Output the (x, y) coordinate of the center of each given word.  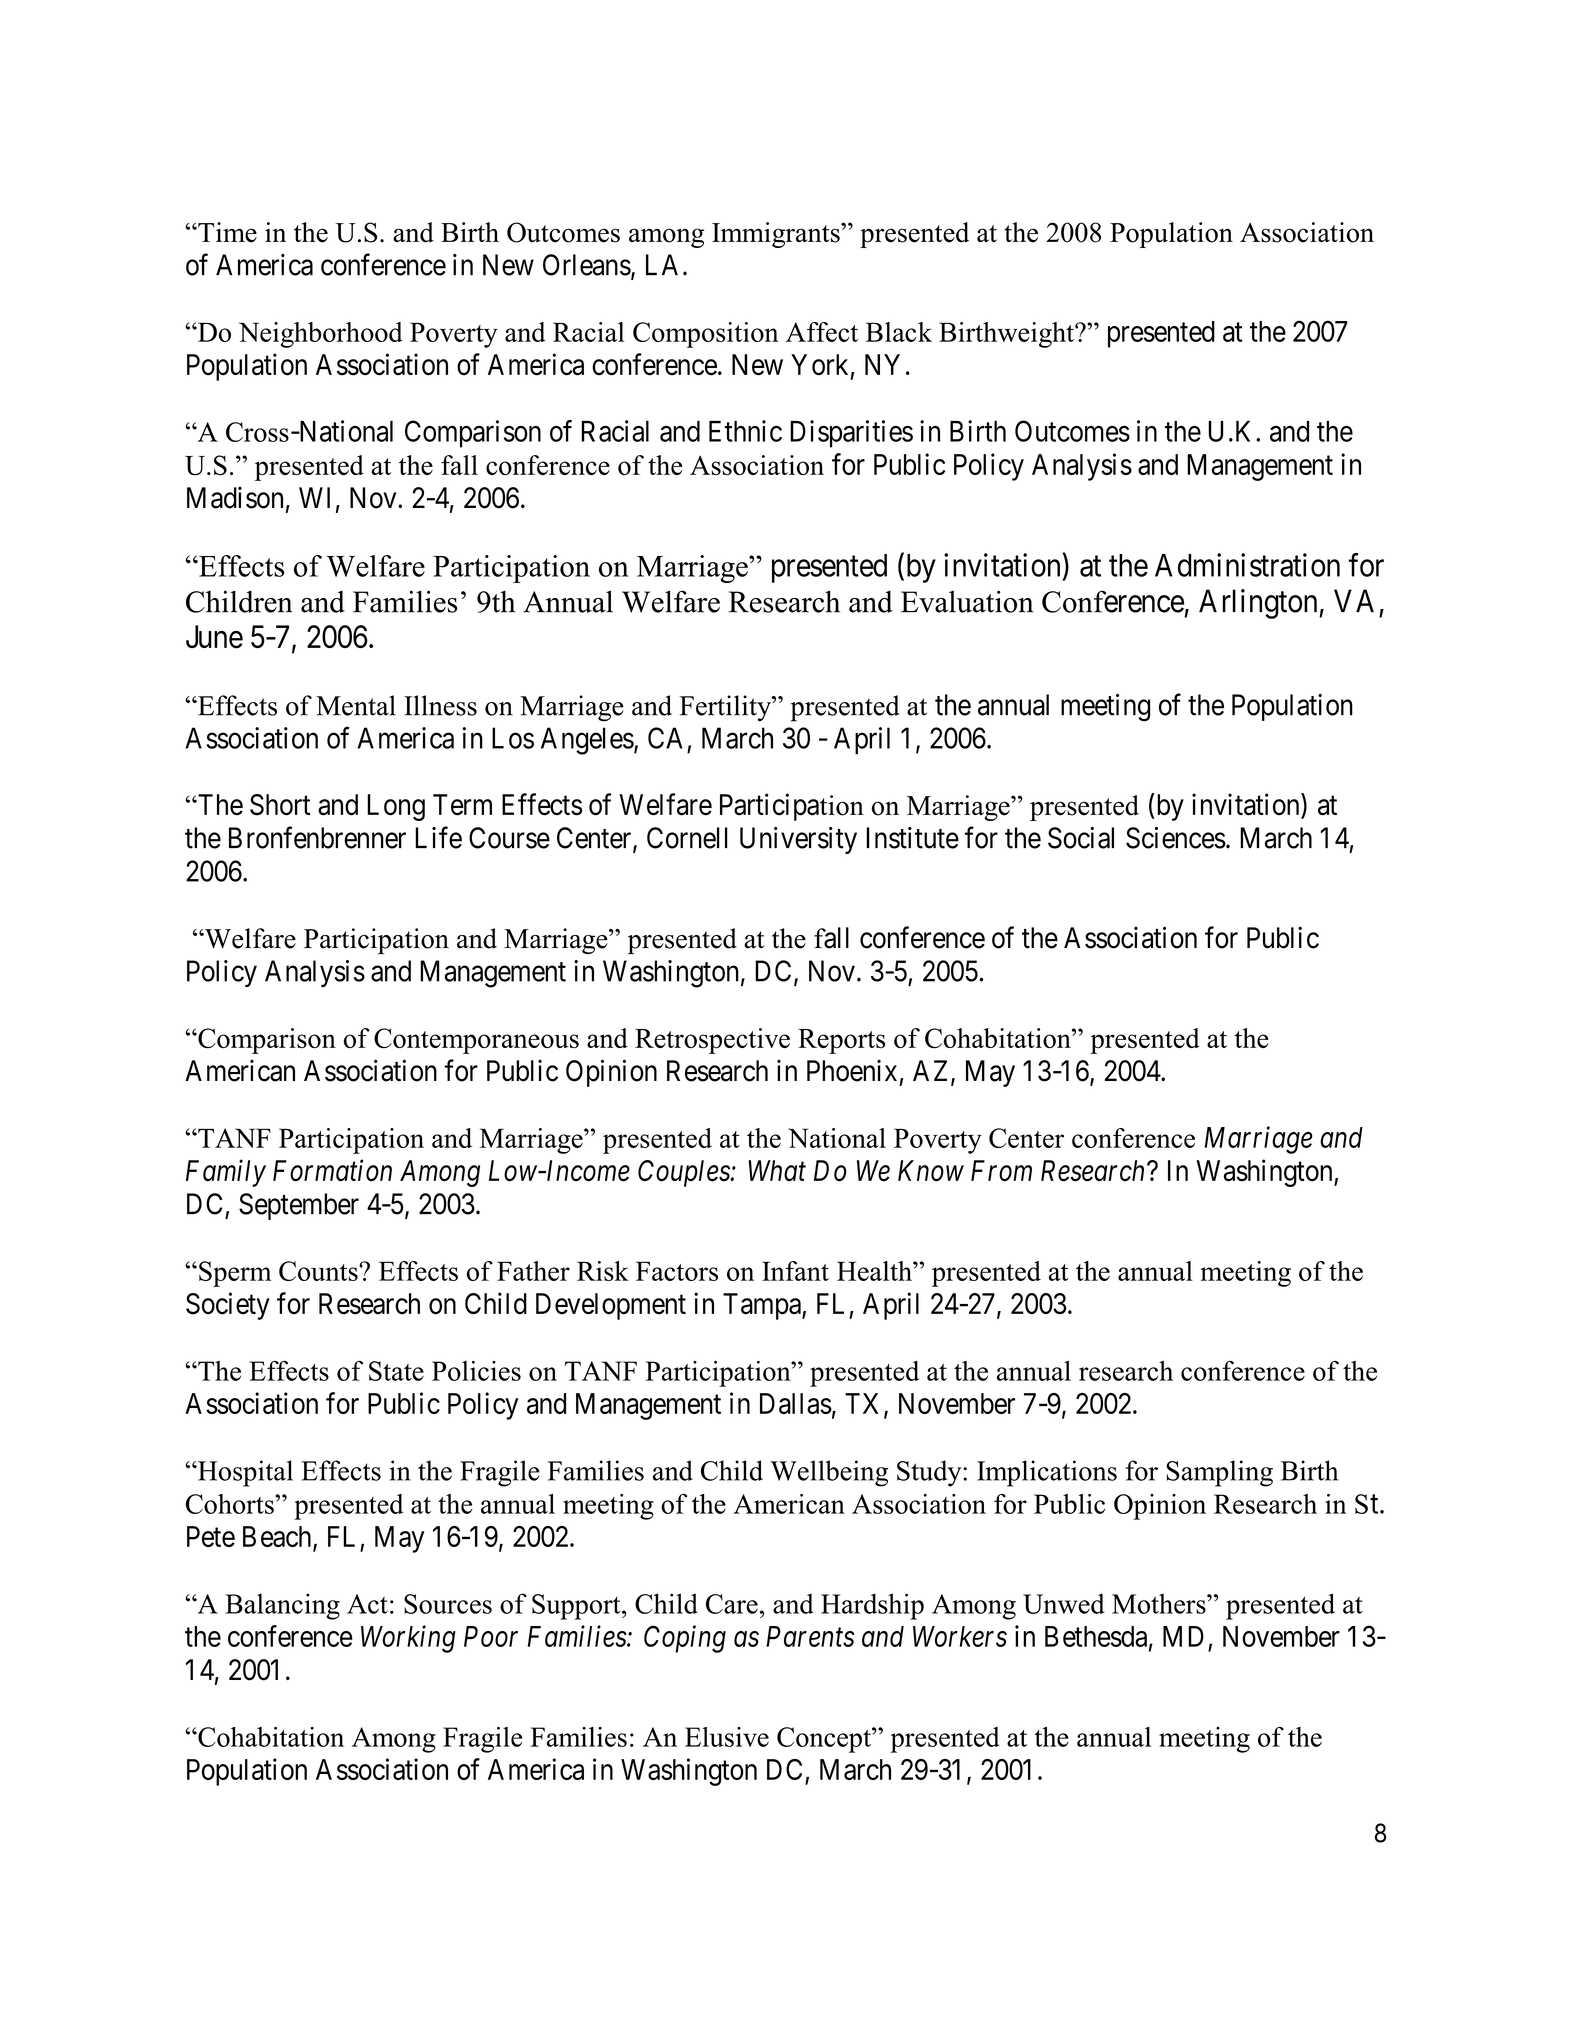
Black (899, 332)
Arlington (1259, 604)
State (396, 1371)
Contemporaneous (476, 1041)
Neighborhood (321, 335)
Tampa (763, 1306)
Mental (356, 705)
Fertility (726, 708)
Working (408, 1639)
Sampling (1219, 1473)
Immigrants (777, 235)
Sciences (1176, 838)
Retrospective (712, 1041)
